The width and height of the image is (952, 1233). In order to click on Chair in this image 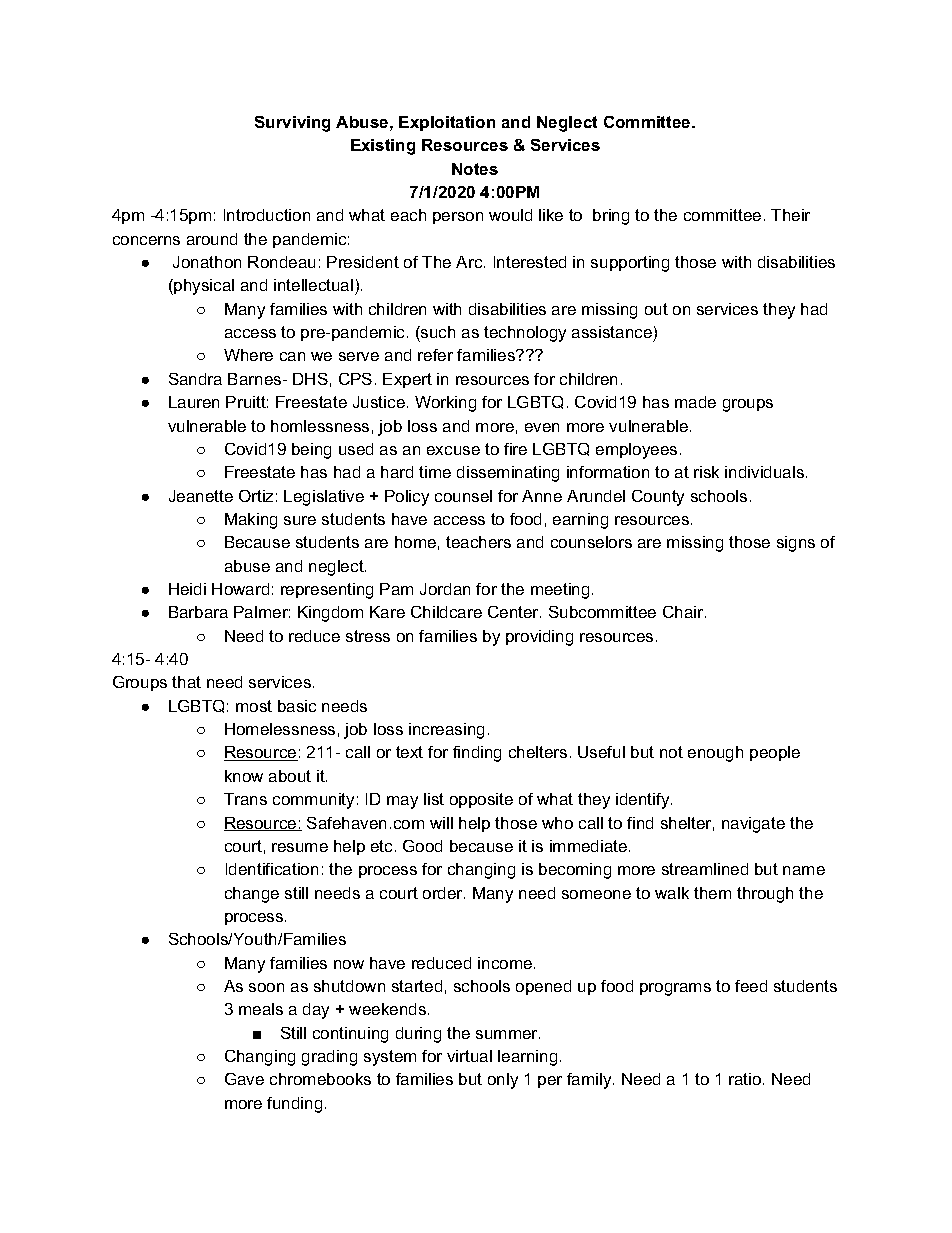, I will do `click(684, 612)`.
